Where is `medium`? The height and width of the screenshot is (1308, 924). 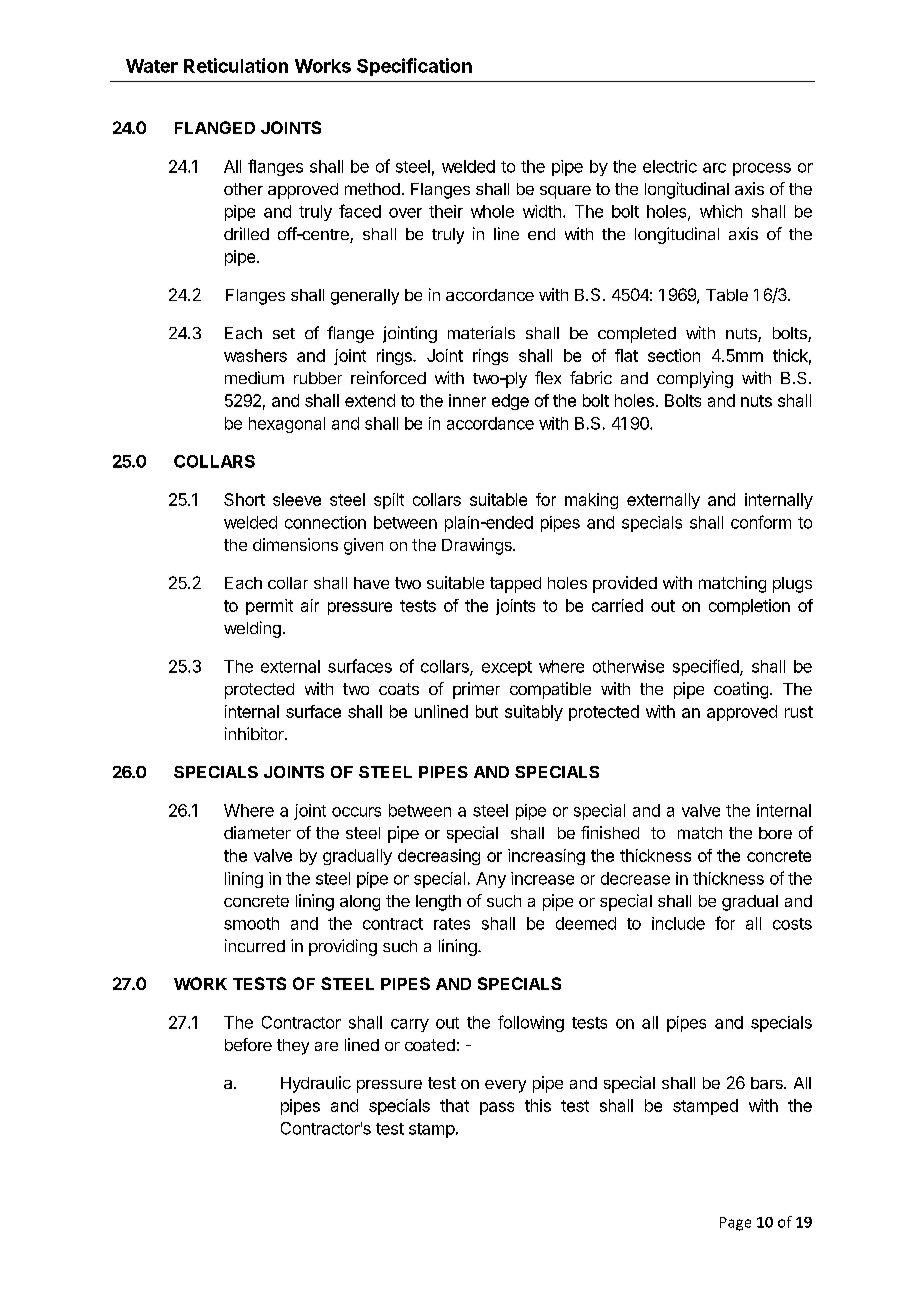
medium is located at coordinates (254, 377).
